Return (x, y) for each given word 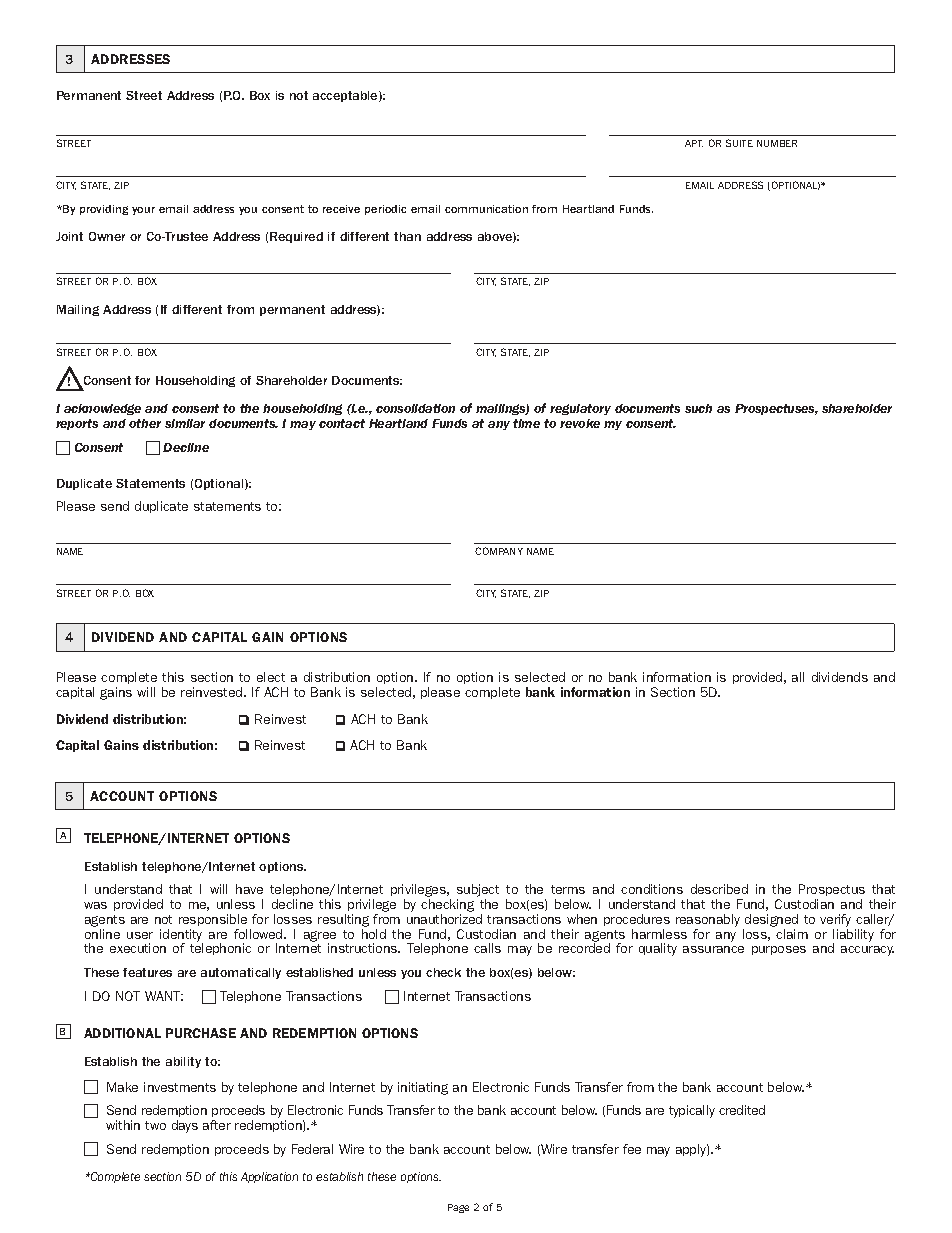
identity (181, 936)
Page (458, 1208)
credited (742, 1110)
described (719, 889)
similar (185, 423)
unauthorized (444, 919)
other (145, 423)
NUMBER (777, 143)
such (698, 408)
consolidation (415, 408)
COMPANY (499, 551)
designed (770, 922)
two (155, 1125)
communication (486, 209)
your (143, 211)
